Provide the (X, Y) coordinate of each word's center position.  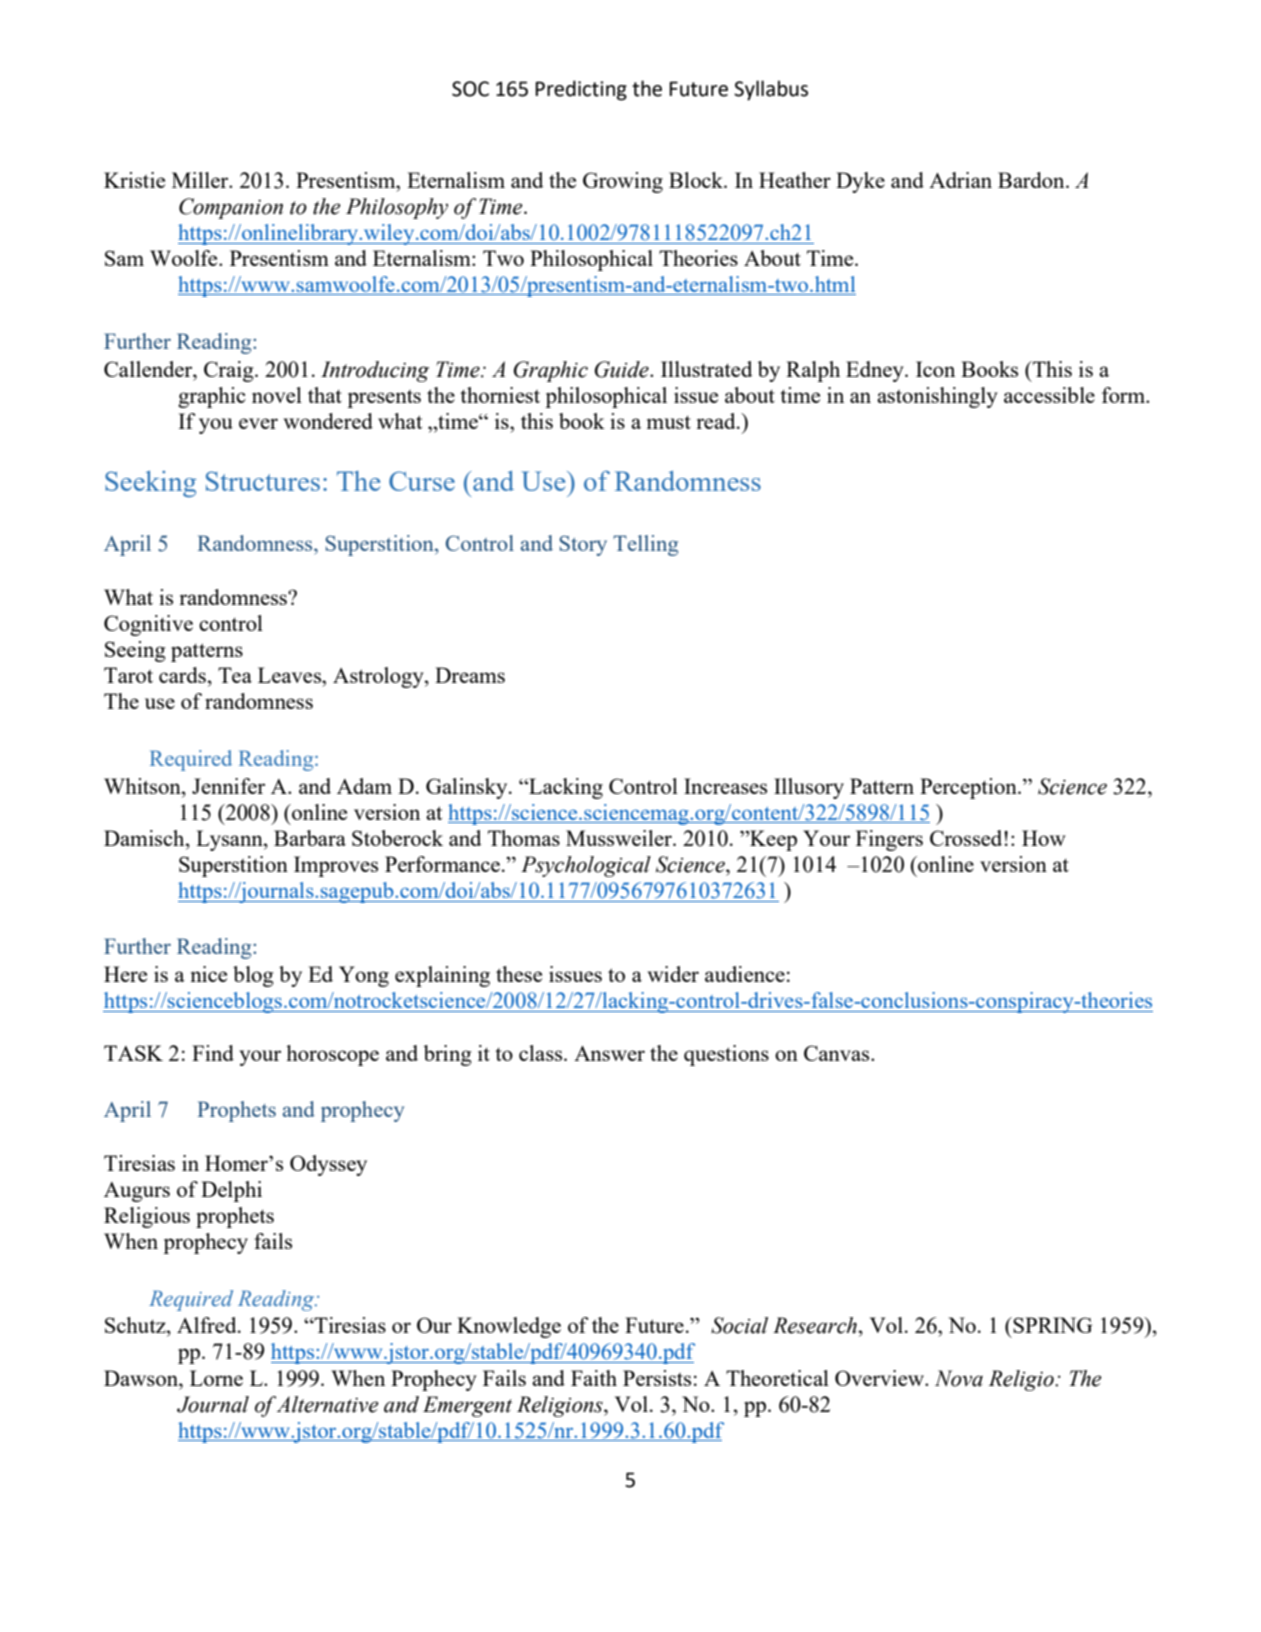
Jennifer (228, 786)
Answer (609, 1053)
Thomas (524, 838)
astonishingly (937, 397)
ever (258, 423)
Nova (959, 1378)
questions (726, 1055)
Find (213, 1053)
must (669, 422)
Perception (969, 788)
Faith (594, 1378)
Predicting (581, 90)
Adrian (960, 180)
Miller (201, 180)
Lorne (216, 1378)
